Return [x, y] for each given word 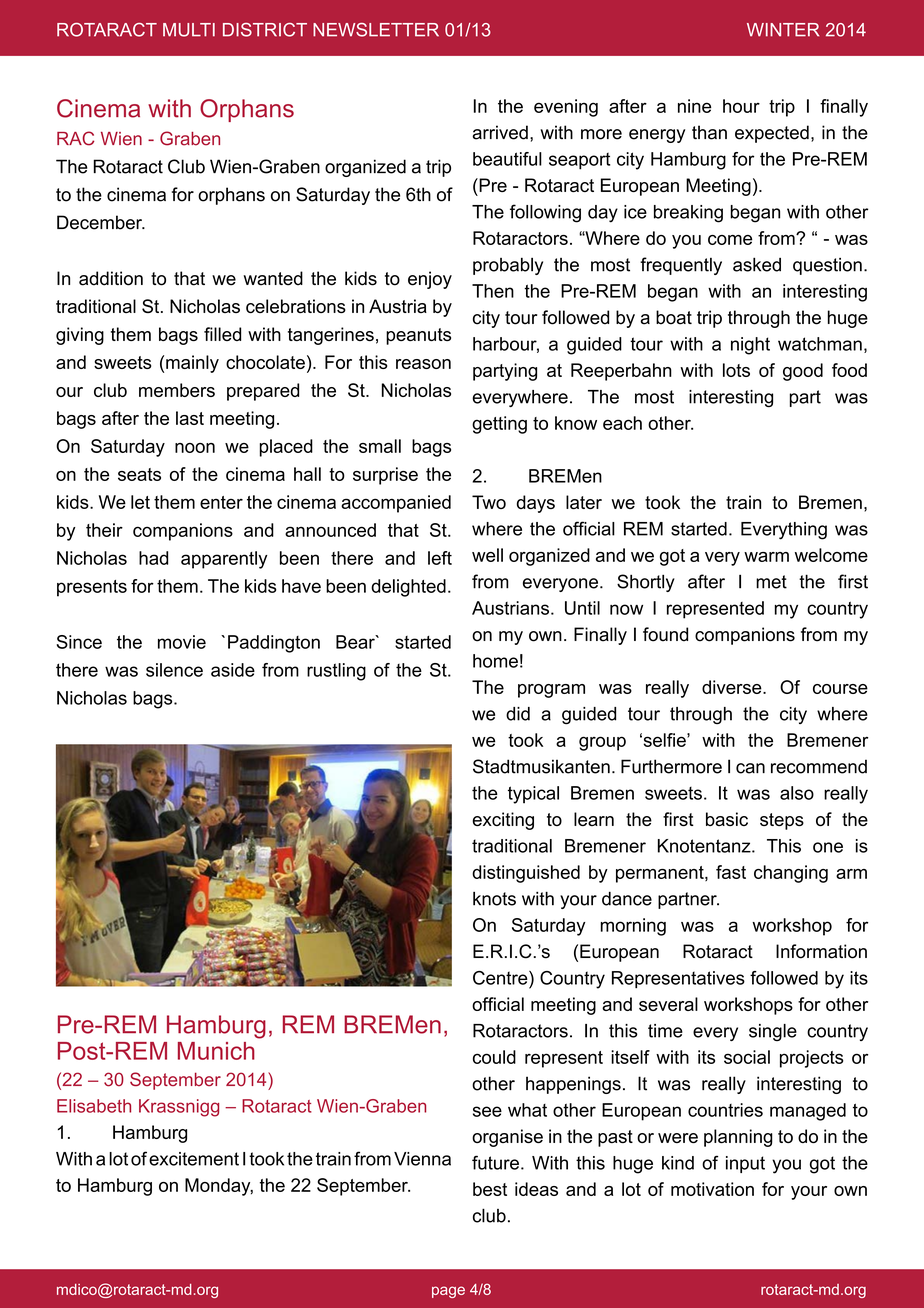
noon [195, 448]
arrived [500, 132]
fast [731, 872]
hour [741, 106]
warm [766, 557]
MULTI [189, 30]
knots [494, 899]
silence [174, 670]
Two [489, 502]
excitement [194, 1159]
